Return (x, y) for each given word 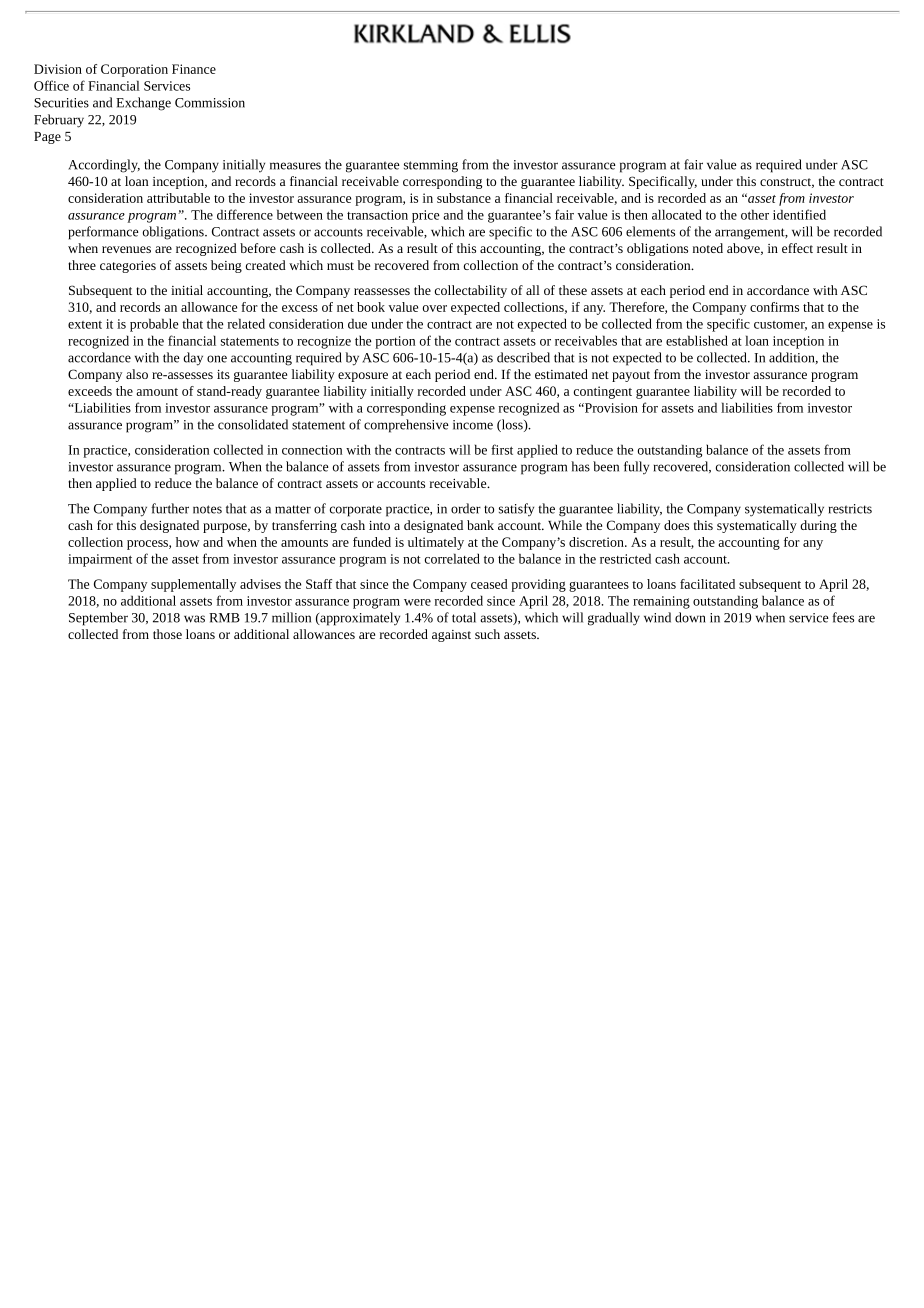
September (98, 619)
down (690, 617)
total (464, 617)
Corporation (134, 70)
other (755, 214)
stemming (431, 166)
